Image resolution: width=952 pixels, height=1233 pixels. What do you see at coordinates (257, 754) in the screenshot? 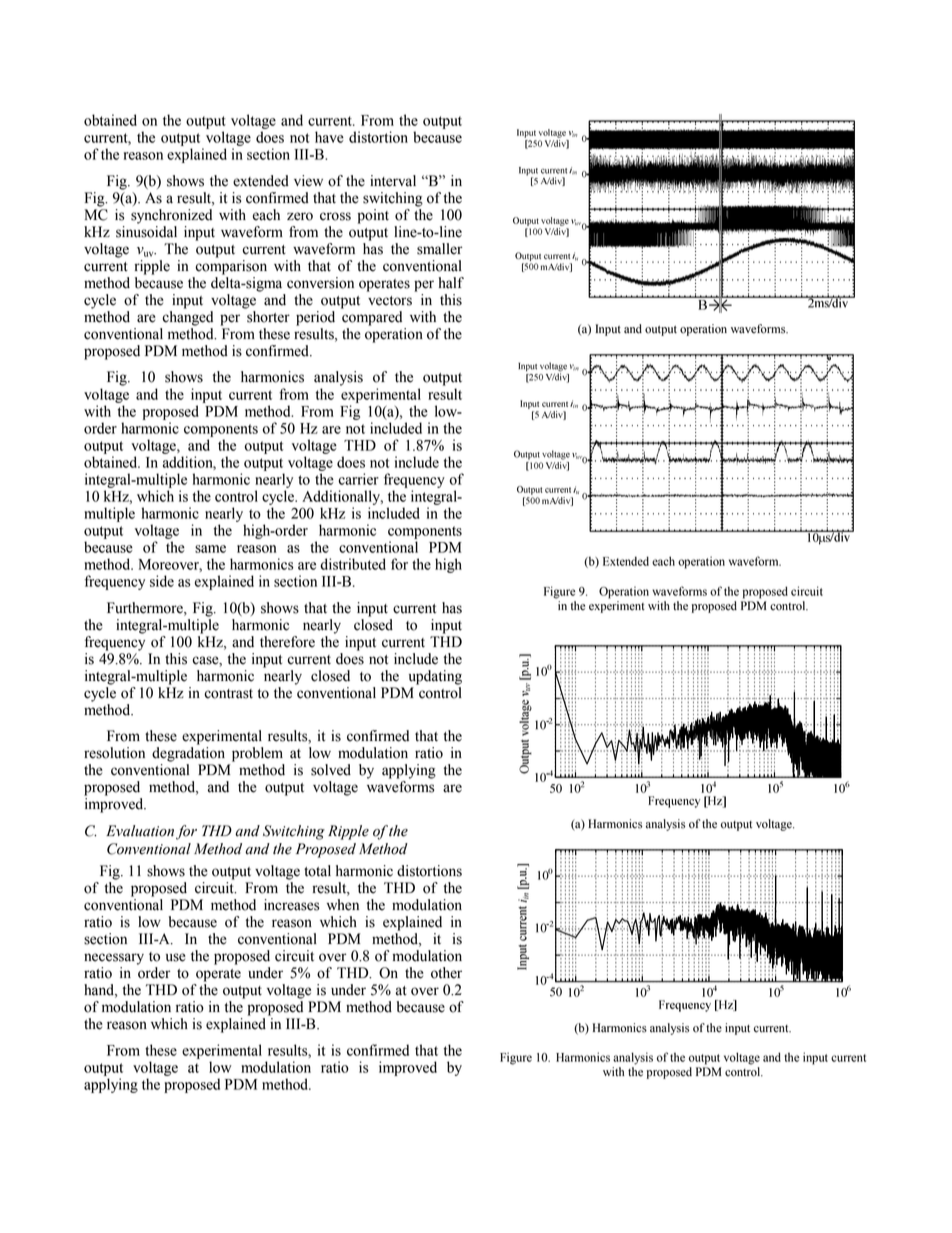
I see `problem` at bounding box center [257, 754].
